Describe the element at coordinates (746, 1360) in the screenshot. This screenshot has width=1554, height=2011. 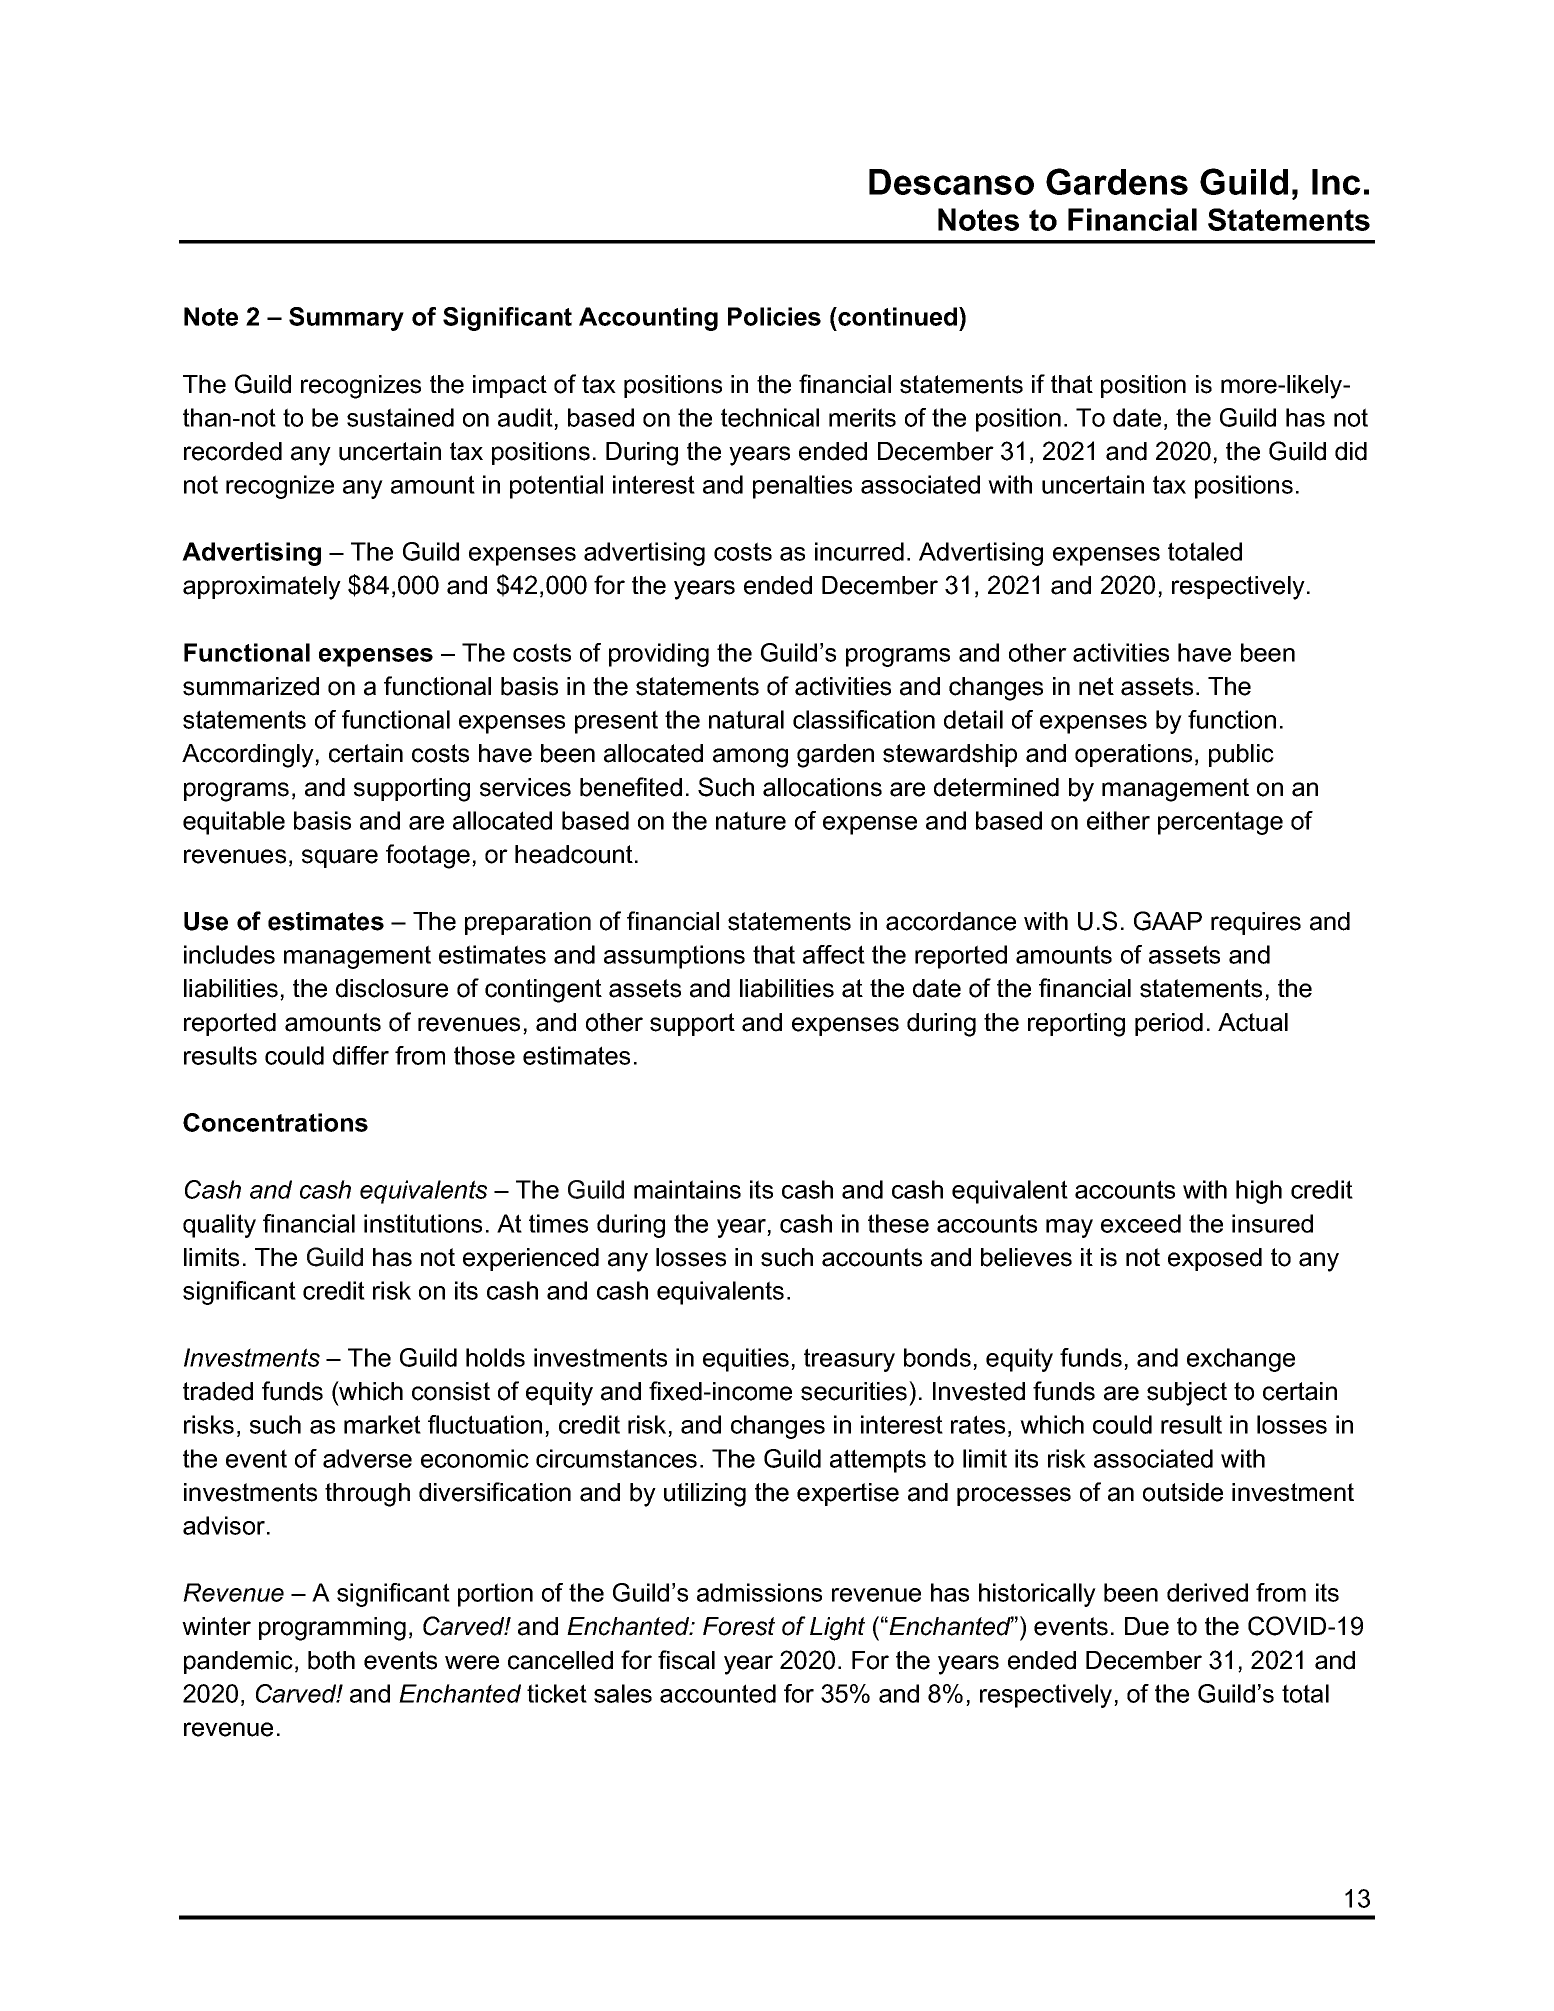
I see `equities` at that location.
